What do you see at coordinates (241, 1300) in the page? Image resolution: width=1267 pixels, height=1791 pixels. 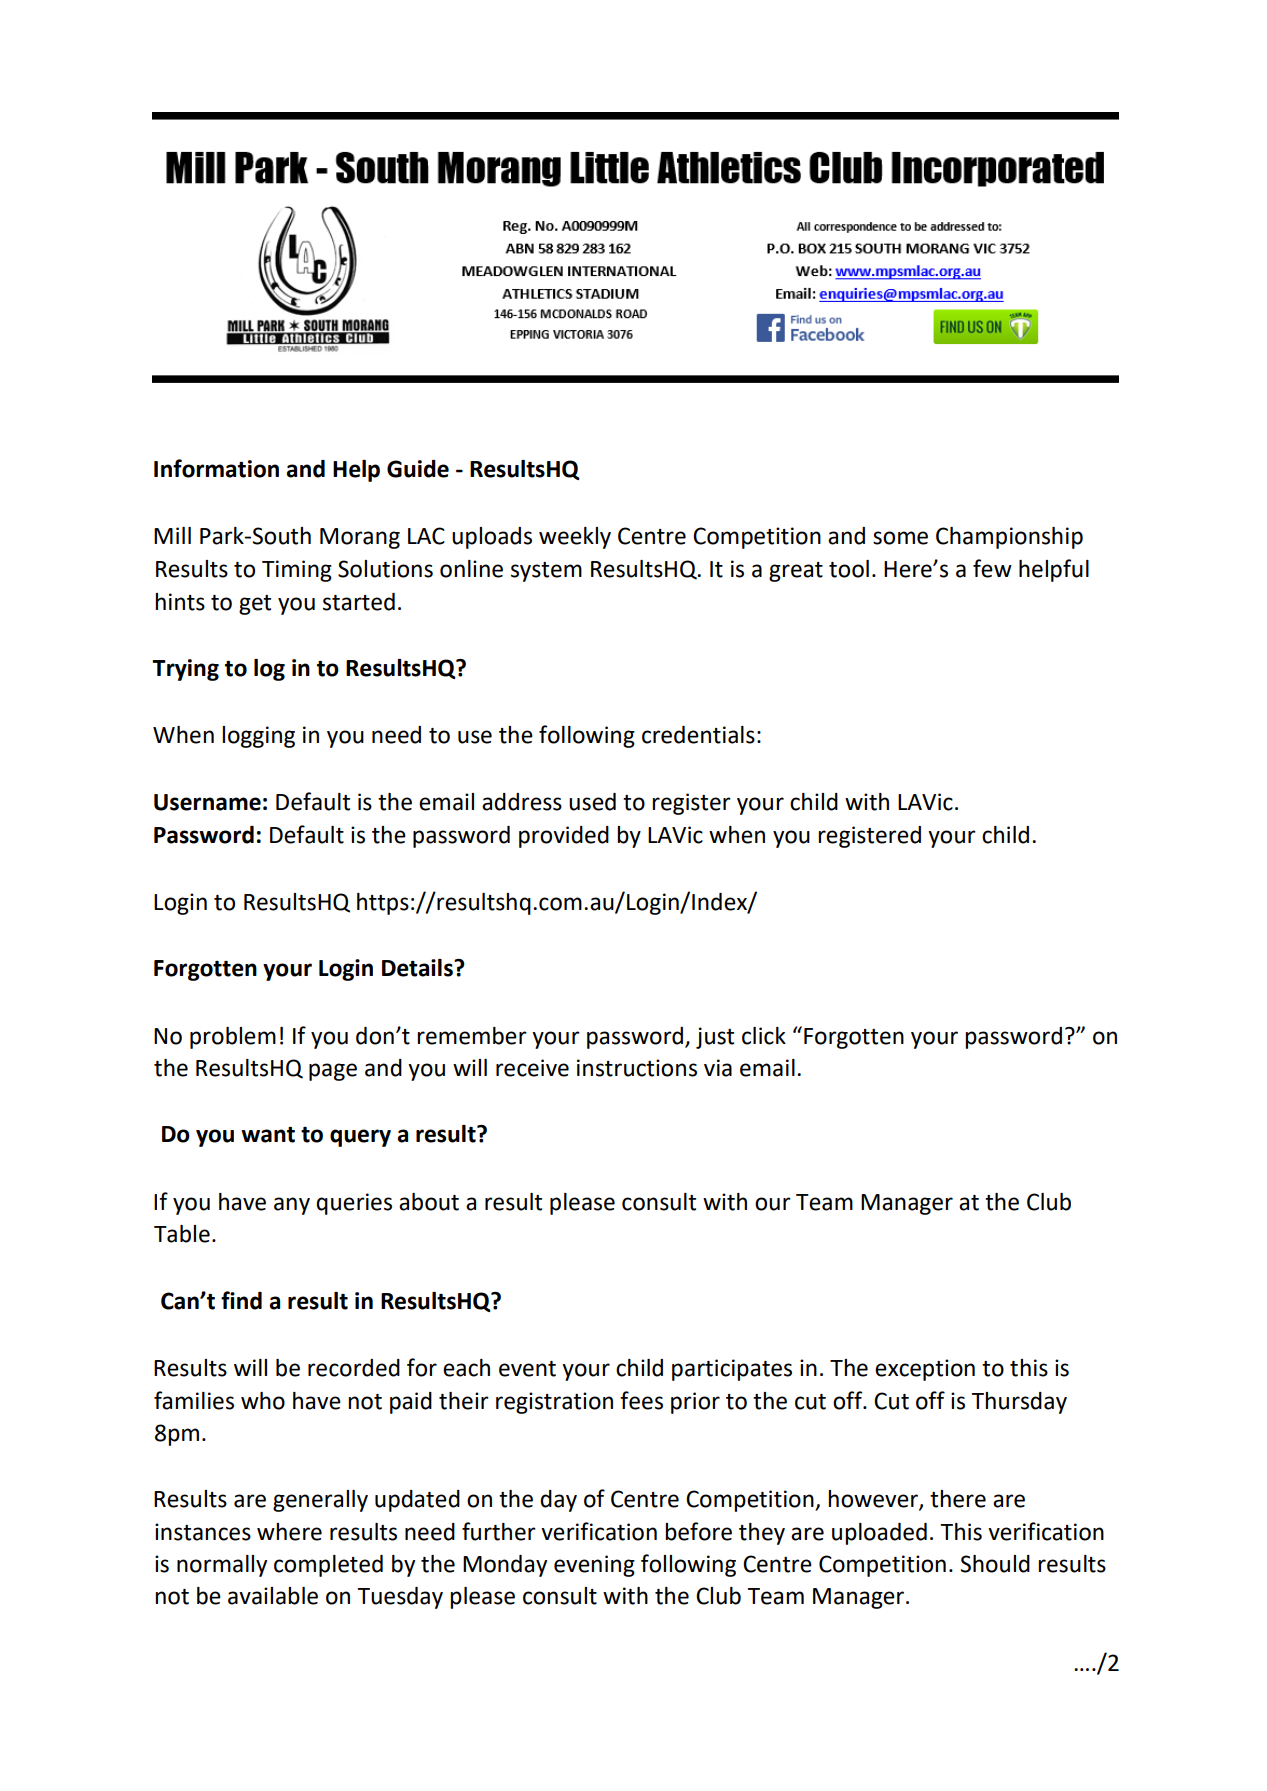 I see `find` at bounding box center [241, 1300].
